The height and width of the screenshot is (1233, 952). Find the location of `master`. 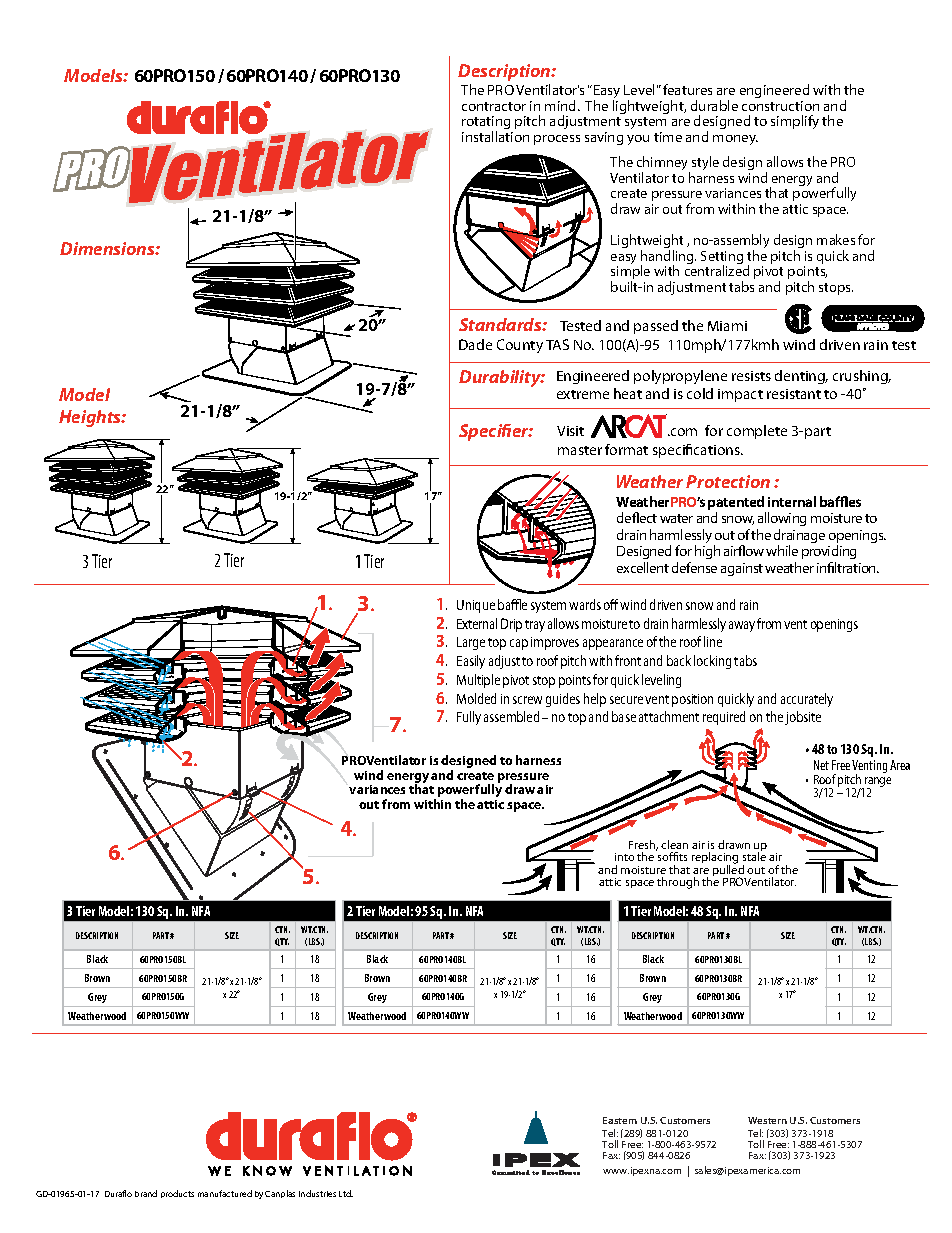

master is located at coordinates (580, 450).
